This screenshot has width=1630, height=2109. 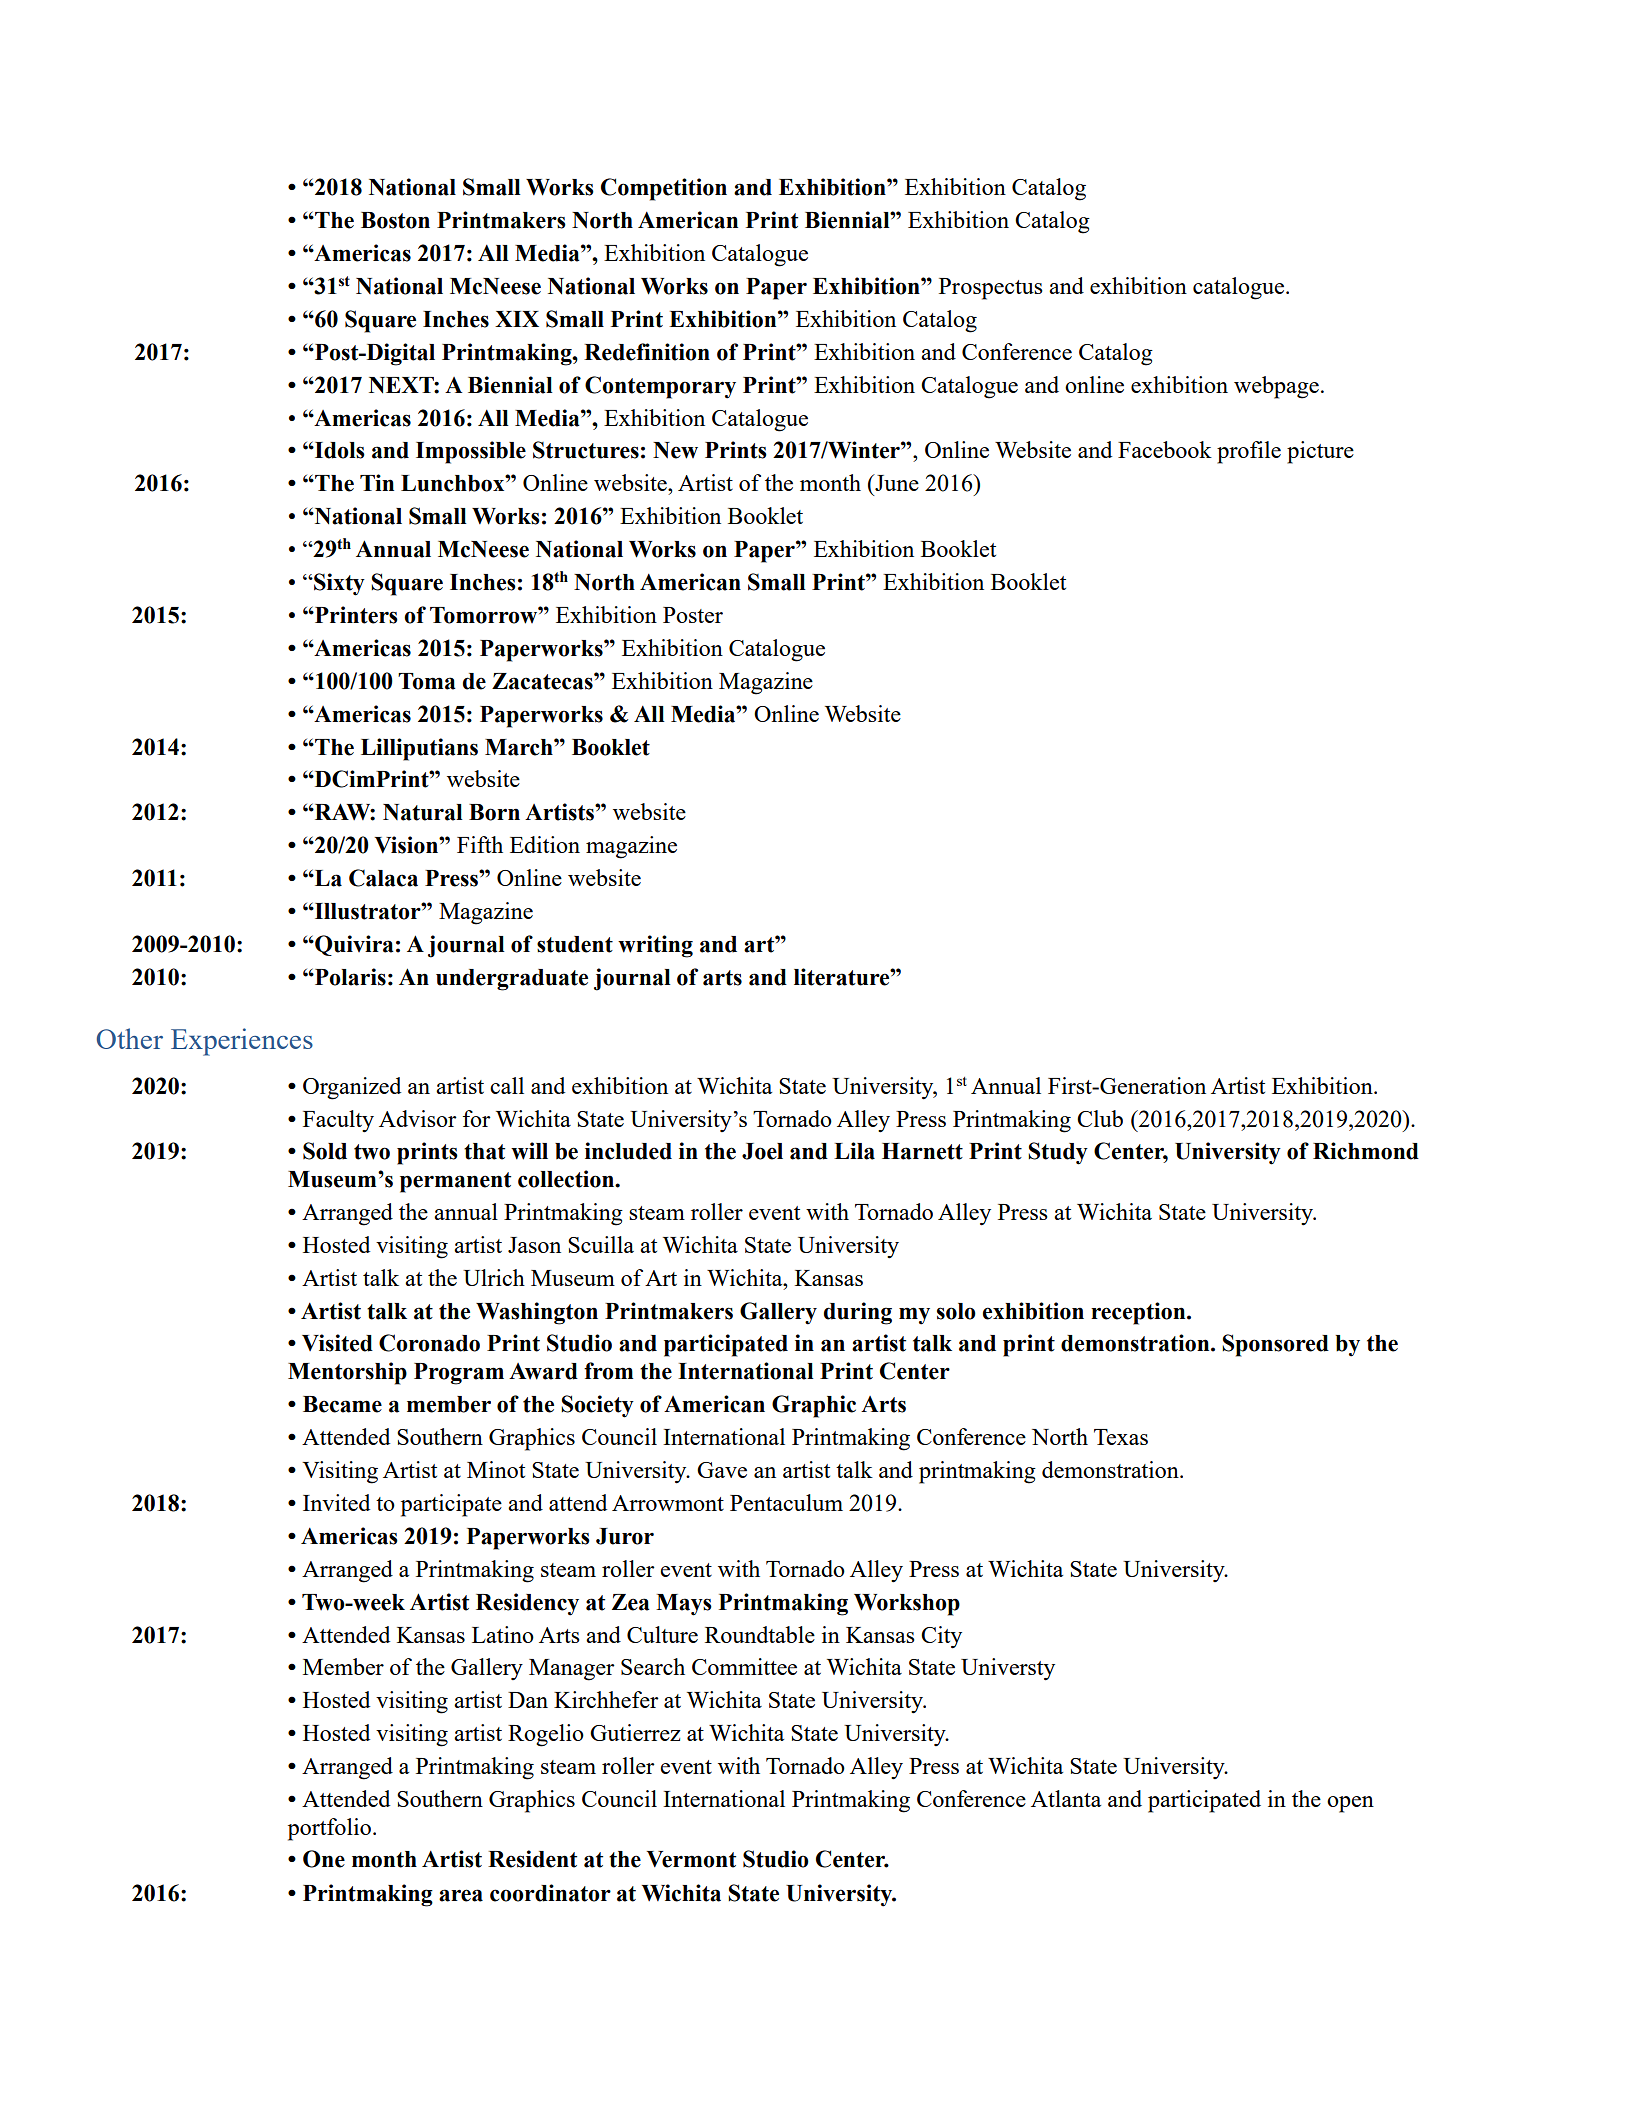 What do you see at coordinates (395, 220) in the screenshot?
I see `Boston` at bounding box center [395, 220].
